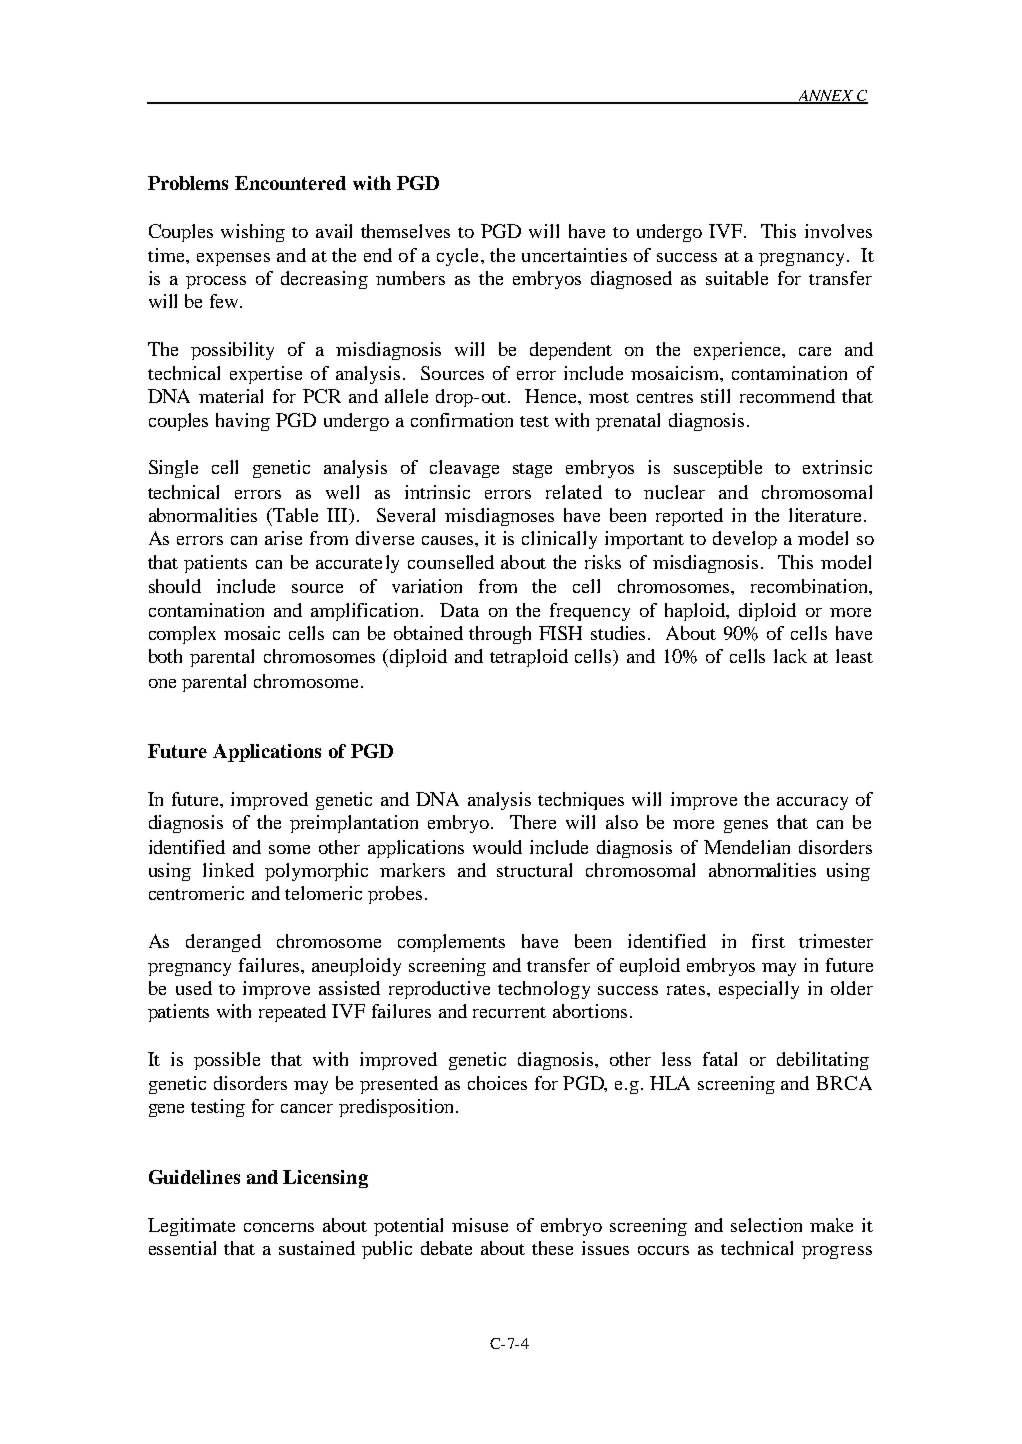 The height and width of the image is (1444, 1022). What do you see at coordinates (480, 1225) in the image?
I see `misuse` at bounding box center [480, 1225].
